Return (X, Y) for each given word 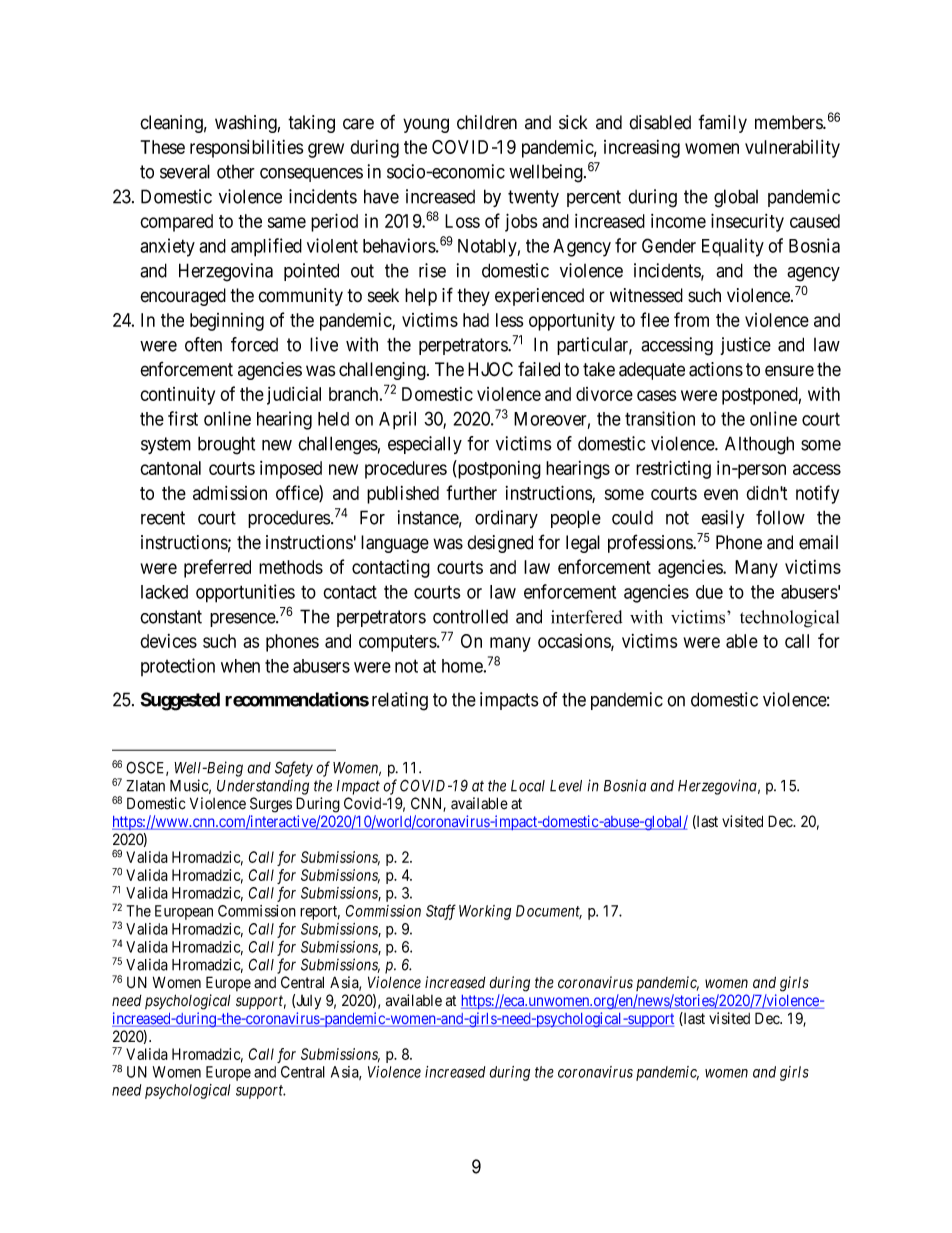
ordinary (506, 519)
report (320, 913)
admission (230, 493)
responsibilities (246, 149)
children (487, 122)
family (722, 123)
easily (722, 519)
